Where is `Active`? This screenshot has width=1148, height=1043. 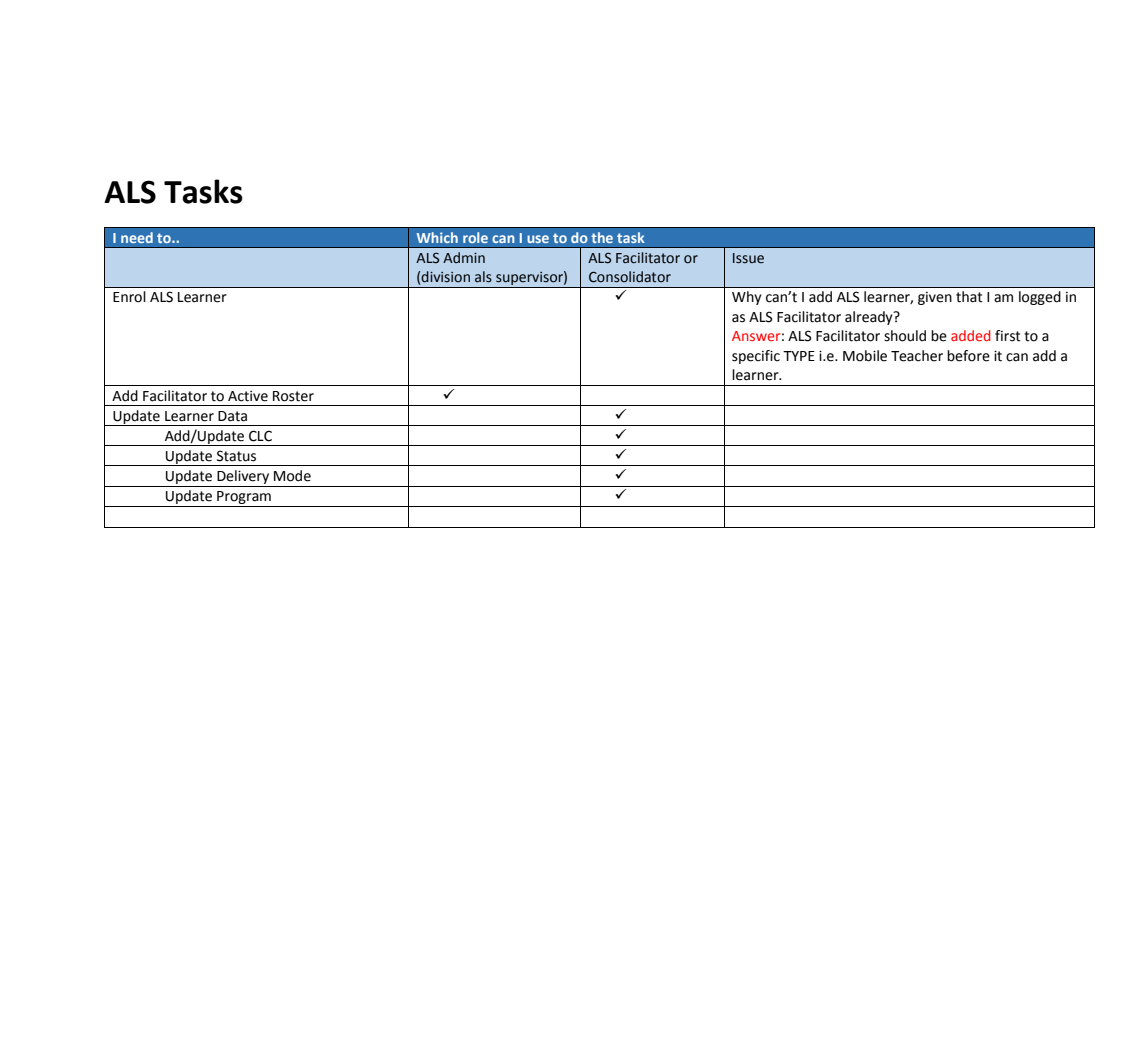
Active is located at coordinates (248, 396).
